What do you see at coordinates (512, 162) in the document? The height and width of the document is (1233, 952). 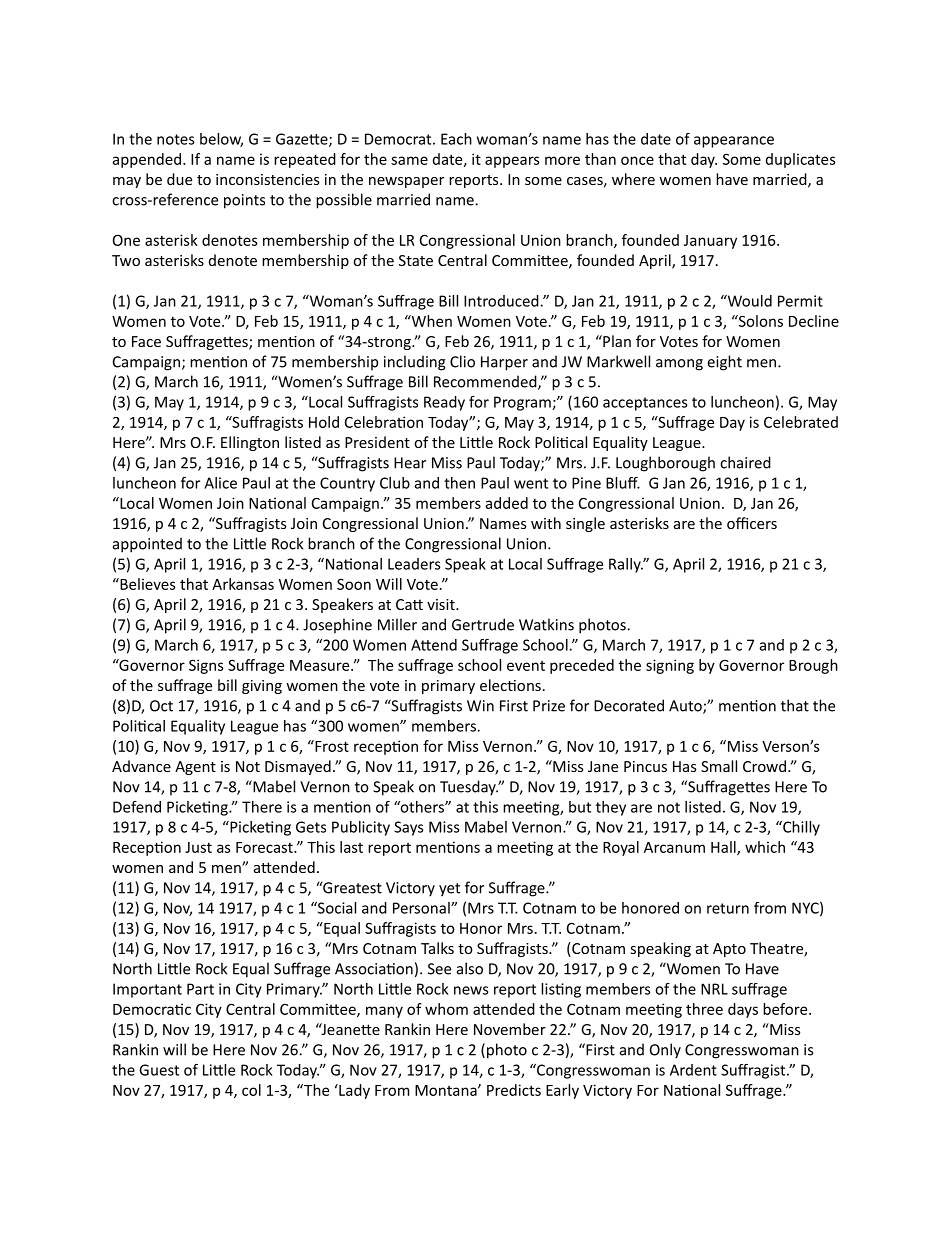 I see `appears` at bounding box center [512, 162].
